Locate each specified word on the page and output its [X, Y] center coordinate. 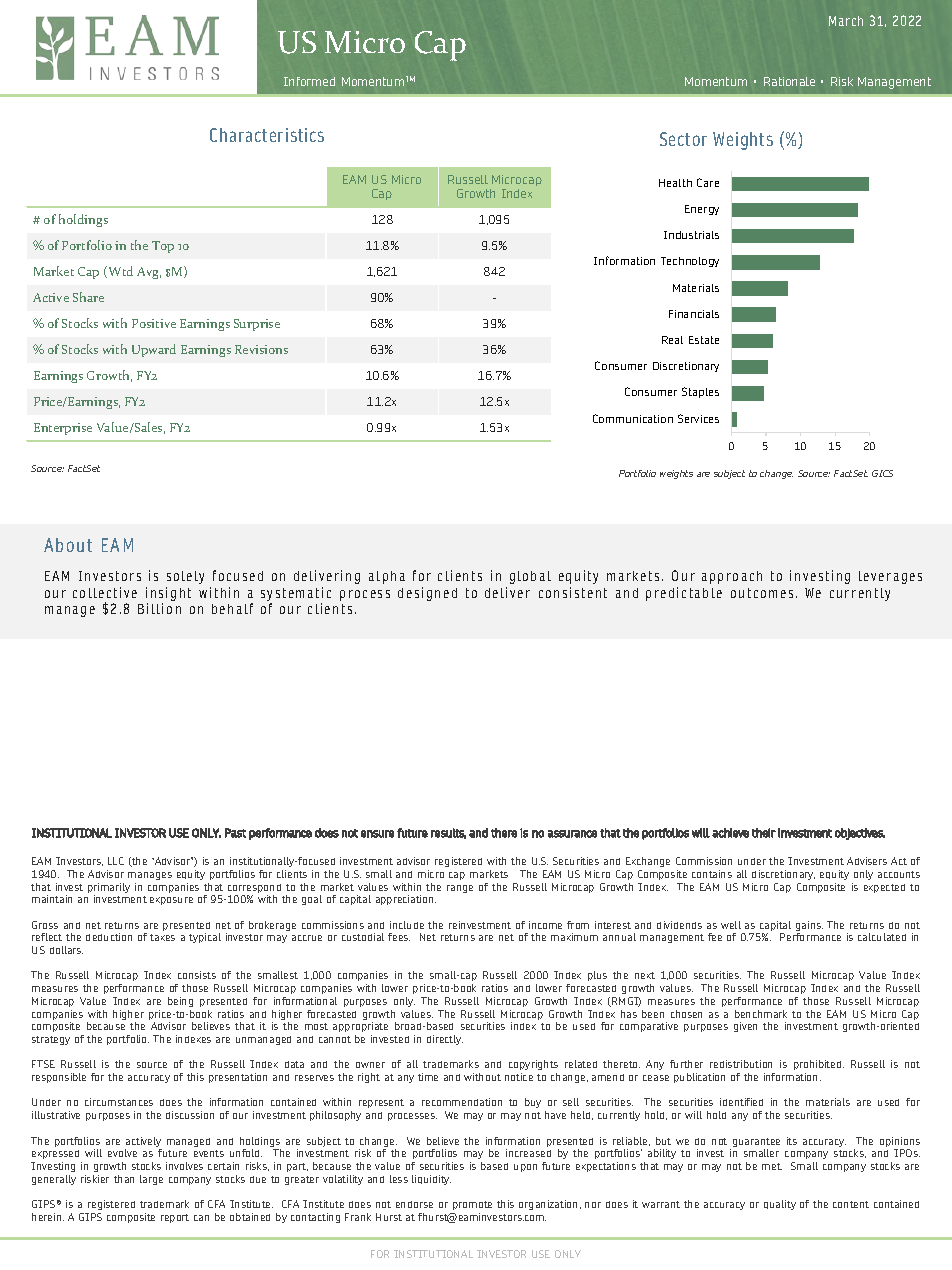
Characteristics [267, 135]
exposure [171, 901]
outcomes [762, 593]
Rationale [789, 81]
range [460, 889]
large [151, 1180]
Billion [159, 608]
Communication [633, 418]
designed [427, 594]
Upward [154, 350]
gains [809, 927]
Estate [704, 340]
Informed [309, 81]
